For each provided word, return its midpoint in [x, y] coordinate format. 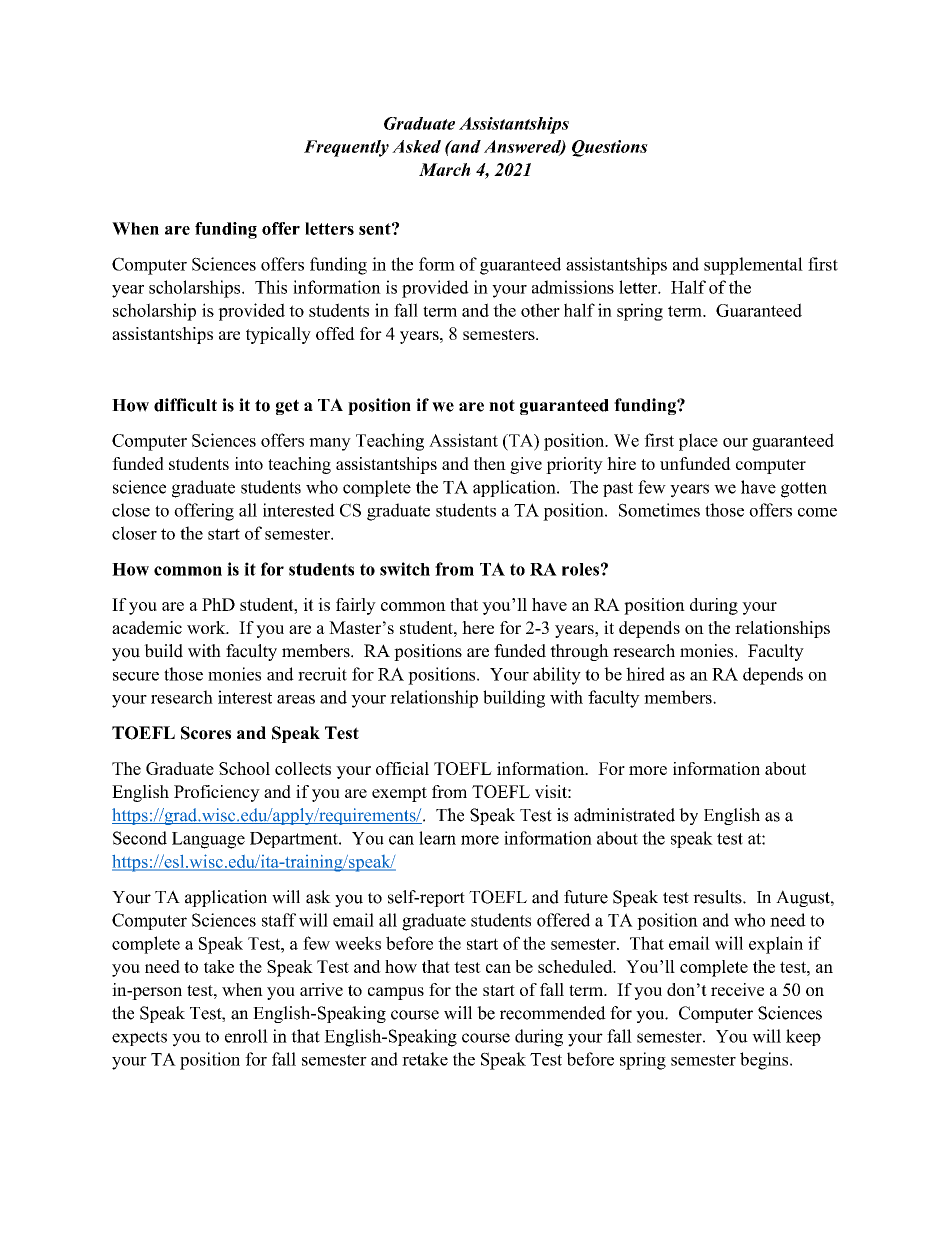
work [207, 627]
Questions [610, 148]
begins [765, 1061]
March [445, 169]
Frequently [346, 148]
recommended [553, 1013]
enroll [246, 1036]
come [817, 512]
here [478, 627]
